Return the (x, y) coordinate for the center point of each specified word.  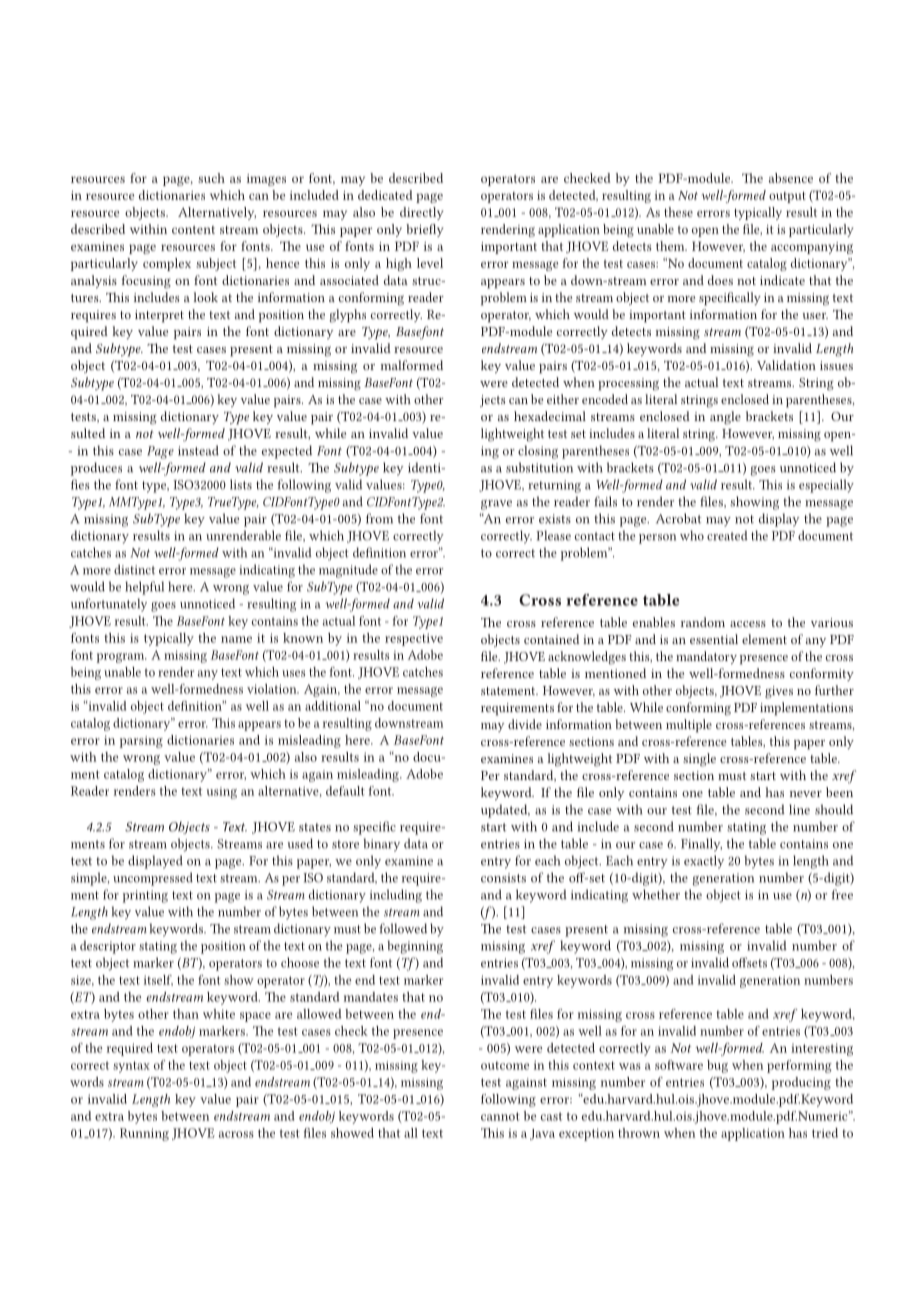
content (193, 230)
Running (144, 1134)
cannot (500, 1116)
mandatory (706, 657)
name (236, 639)
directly (421, 213)
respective (414, 639)
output (787, 197)
